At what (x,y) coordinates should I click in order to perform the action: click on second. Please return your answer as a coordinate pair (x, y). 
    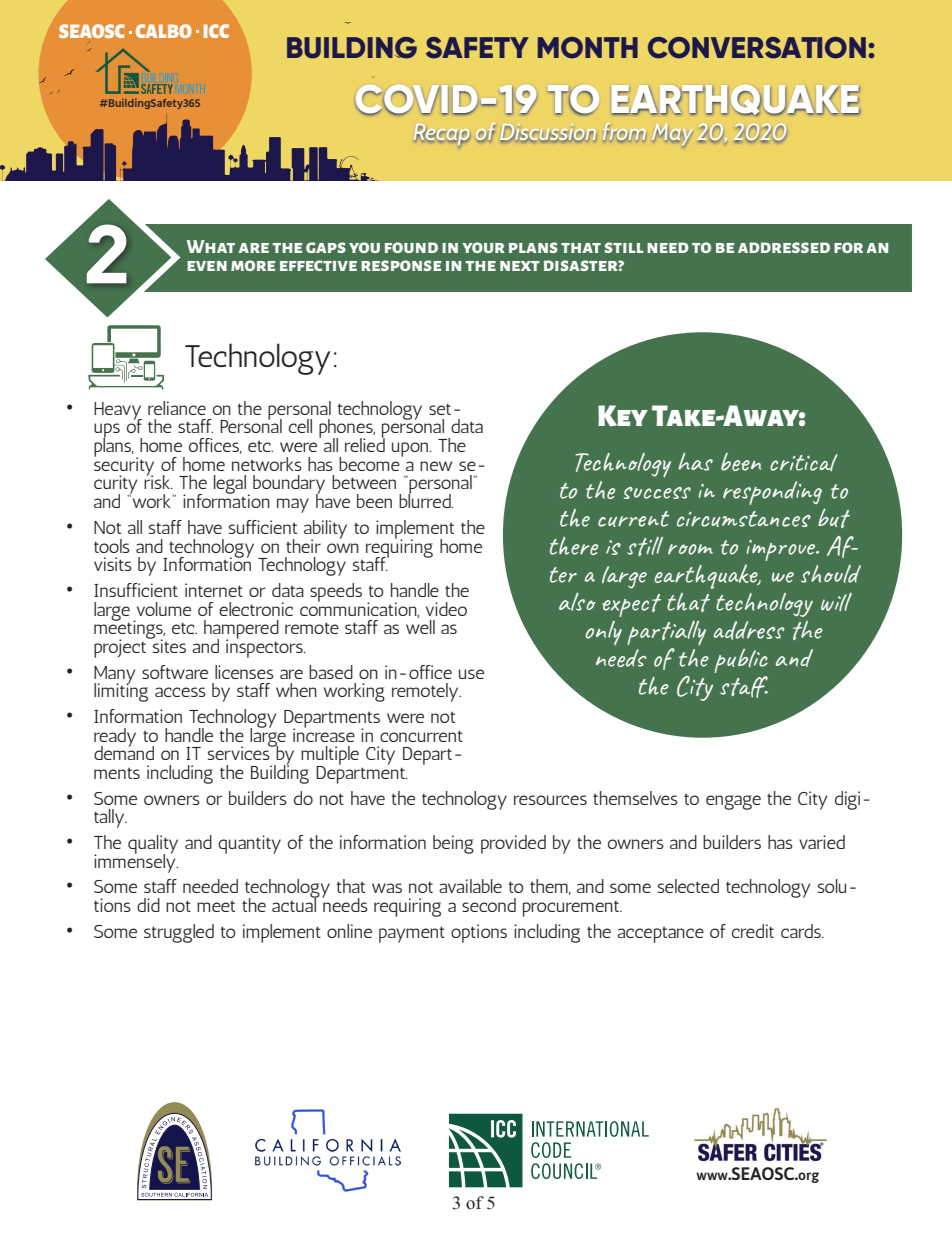
    Looking at the image, I should click on (489, 905).
